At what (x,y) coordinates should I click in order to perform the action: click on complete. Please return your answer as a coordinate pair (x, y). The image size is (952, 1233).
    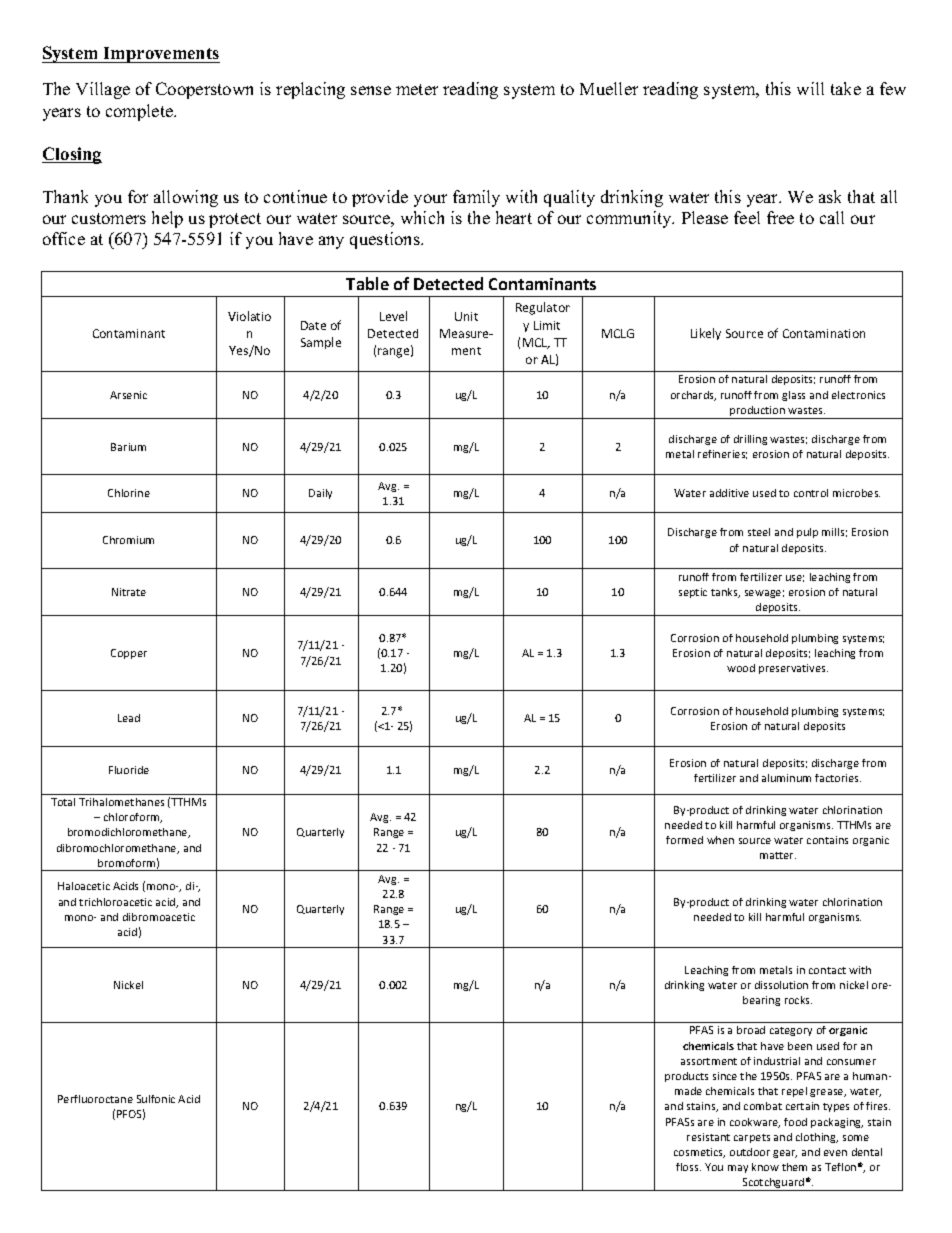
    Looking at the image, I should click on (140, 112).
